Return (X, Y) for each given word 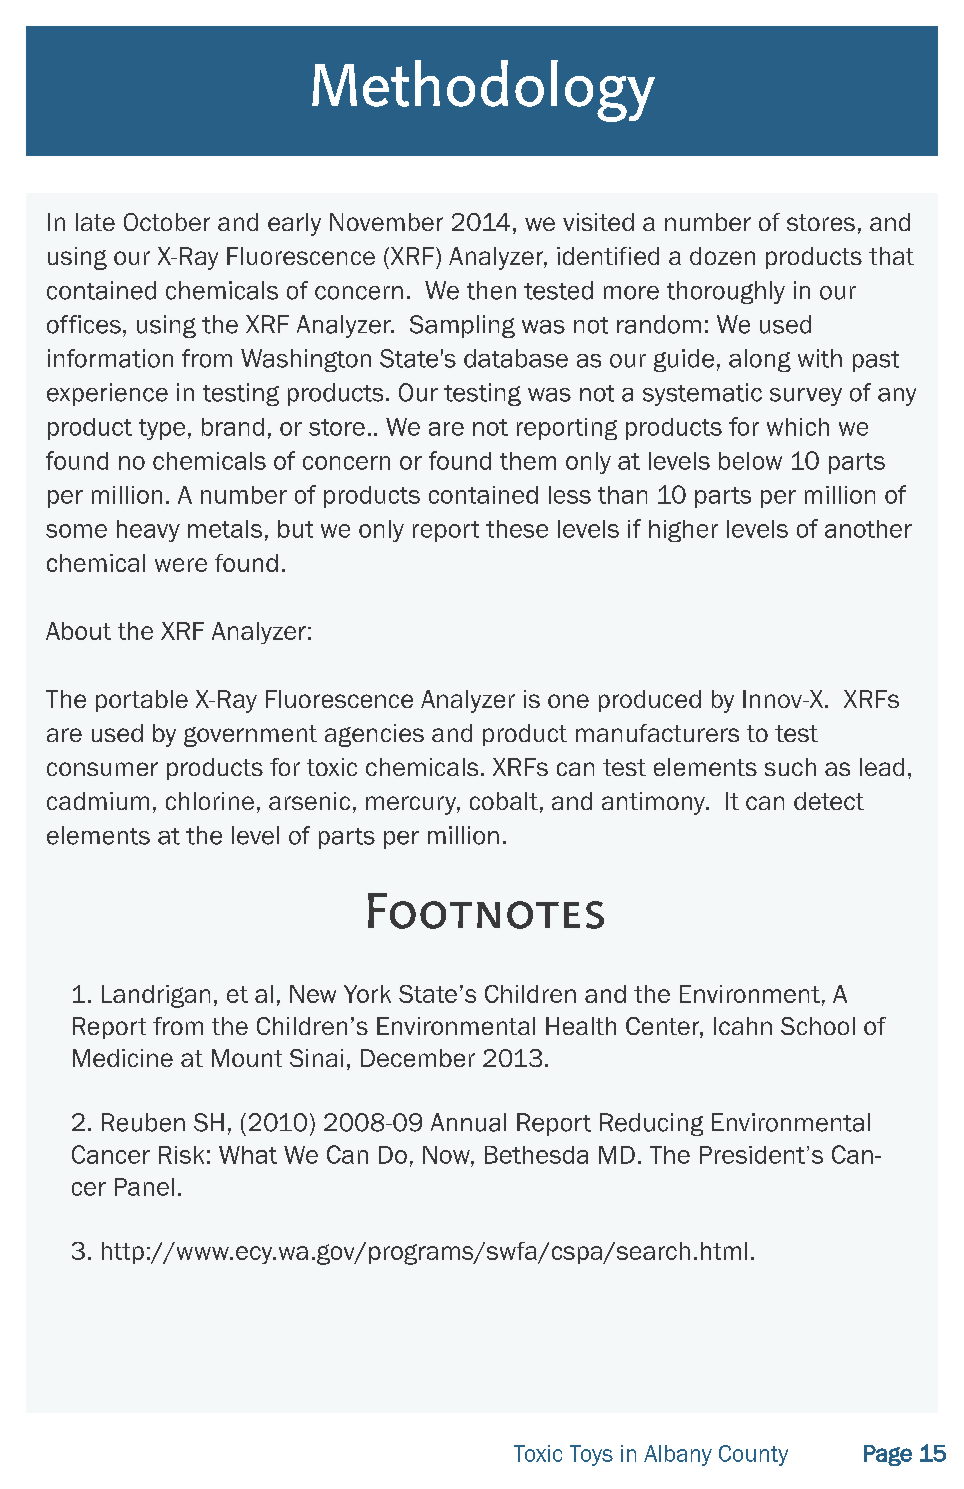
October (167, 222)
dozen (722, 256)
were (181, 565)
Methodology (483, 91)
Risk (181, 1155)
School (818, 1026)
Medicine (123, 1058)
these (517, 529)
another (868, 529)
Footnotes (486, 911)
